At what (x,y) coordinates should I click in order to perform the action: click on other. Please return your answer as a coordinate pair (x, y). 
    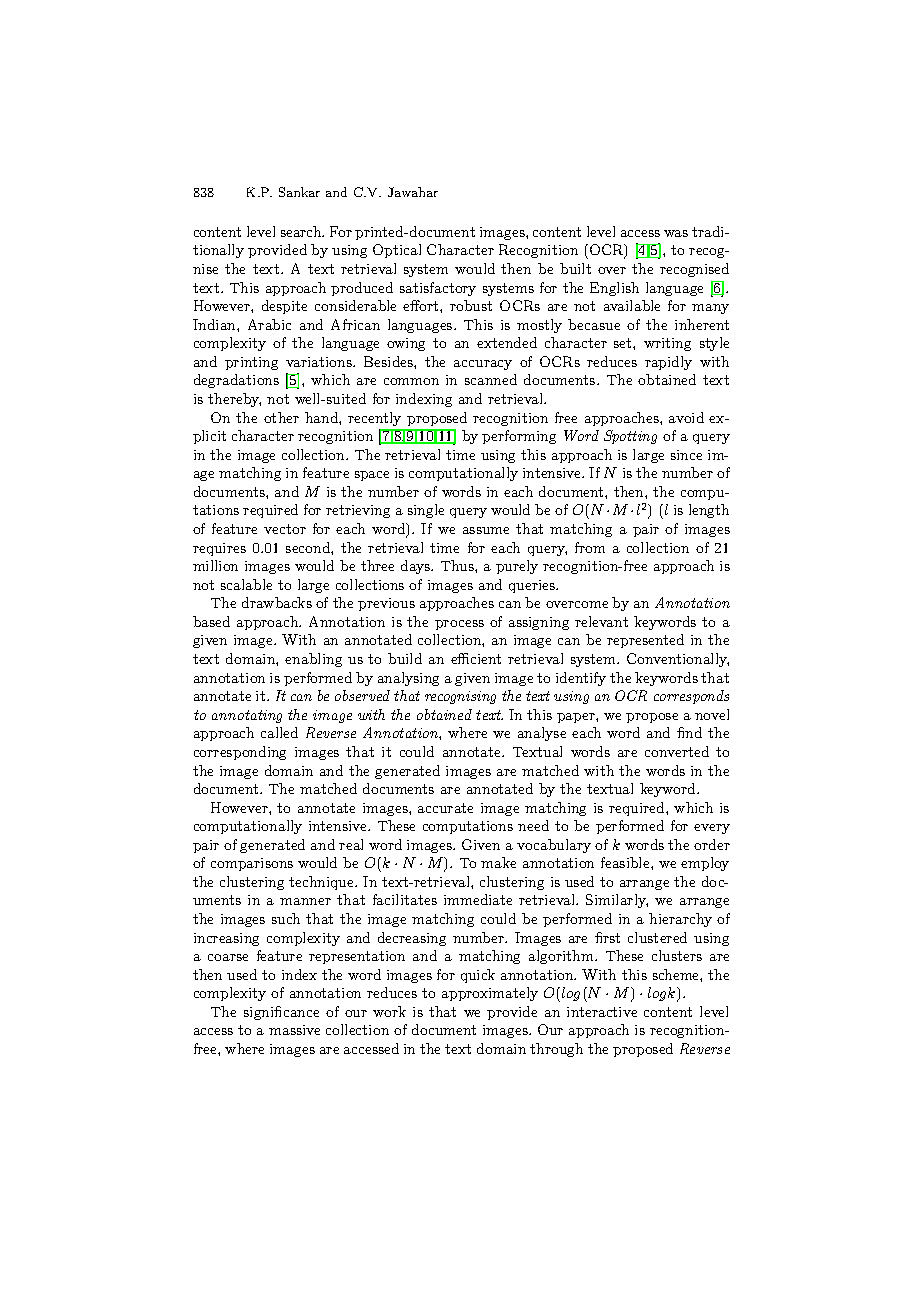
    Looking at the image, I should click on (281, 417).
